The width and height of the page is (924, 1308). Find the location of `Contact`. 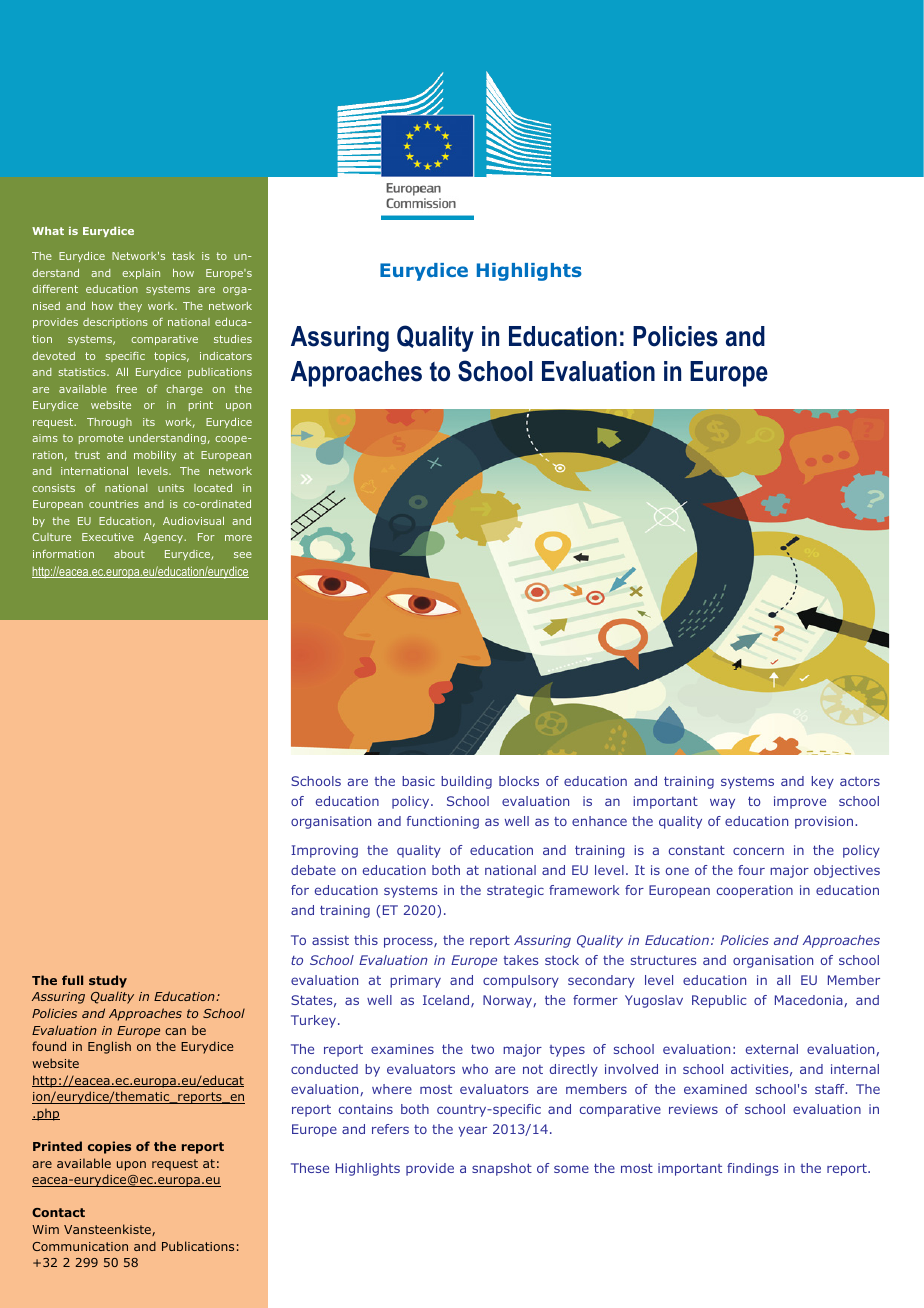

Contact is located at coordinates (58, 1212).
